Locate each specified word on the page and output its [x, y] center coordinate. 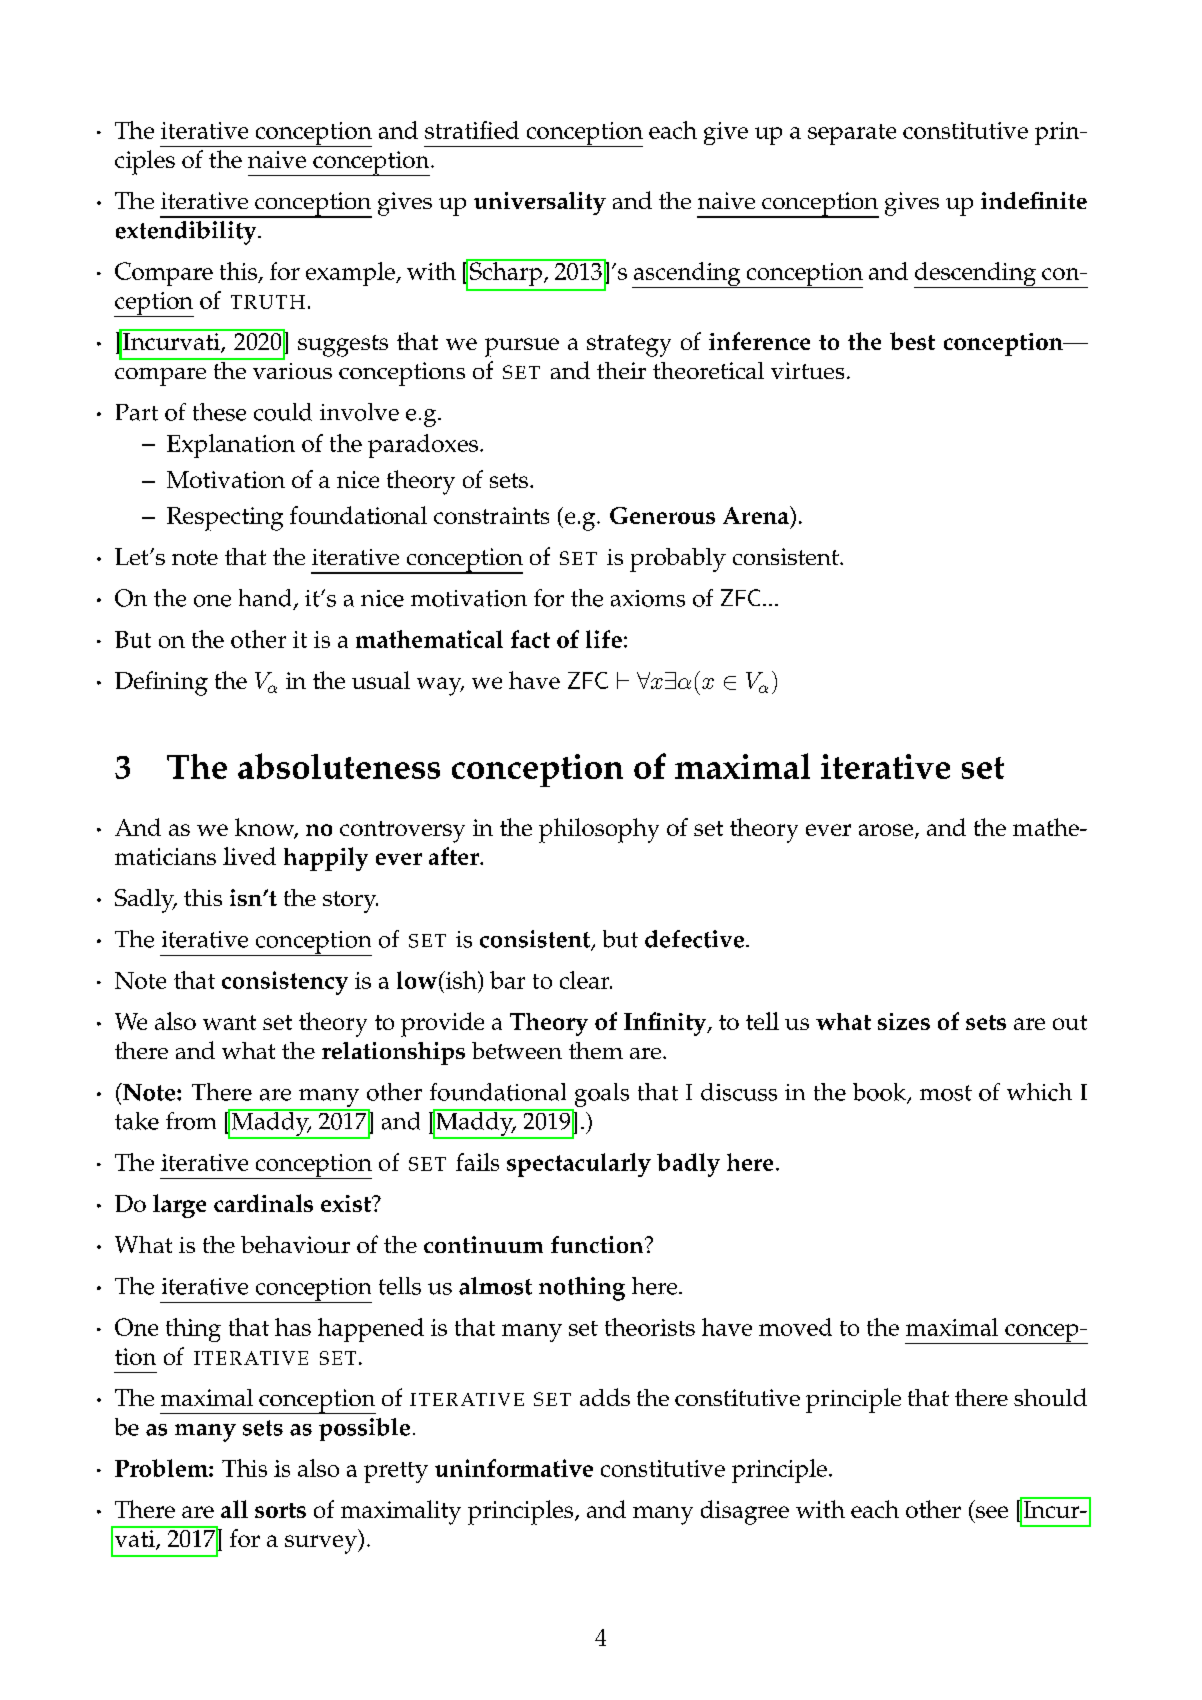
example [351, 274]
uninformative [514, 1468]
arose [887, 831]
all [234, 1509]
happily [326, 859]
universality [540, 203]
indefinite [1034, 200]
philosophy [599, 830]
